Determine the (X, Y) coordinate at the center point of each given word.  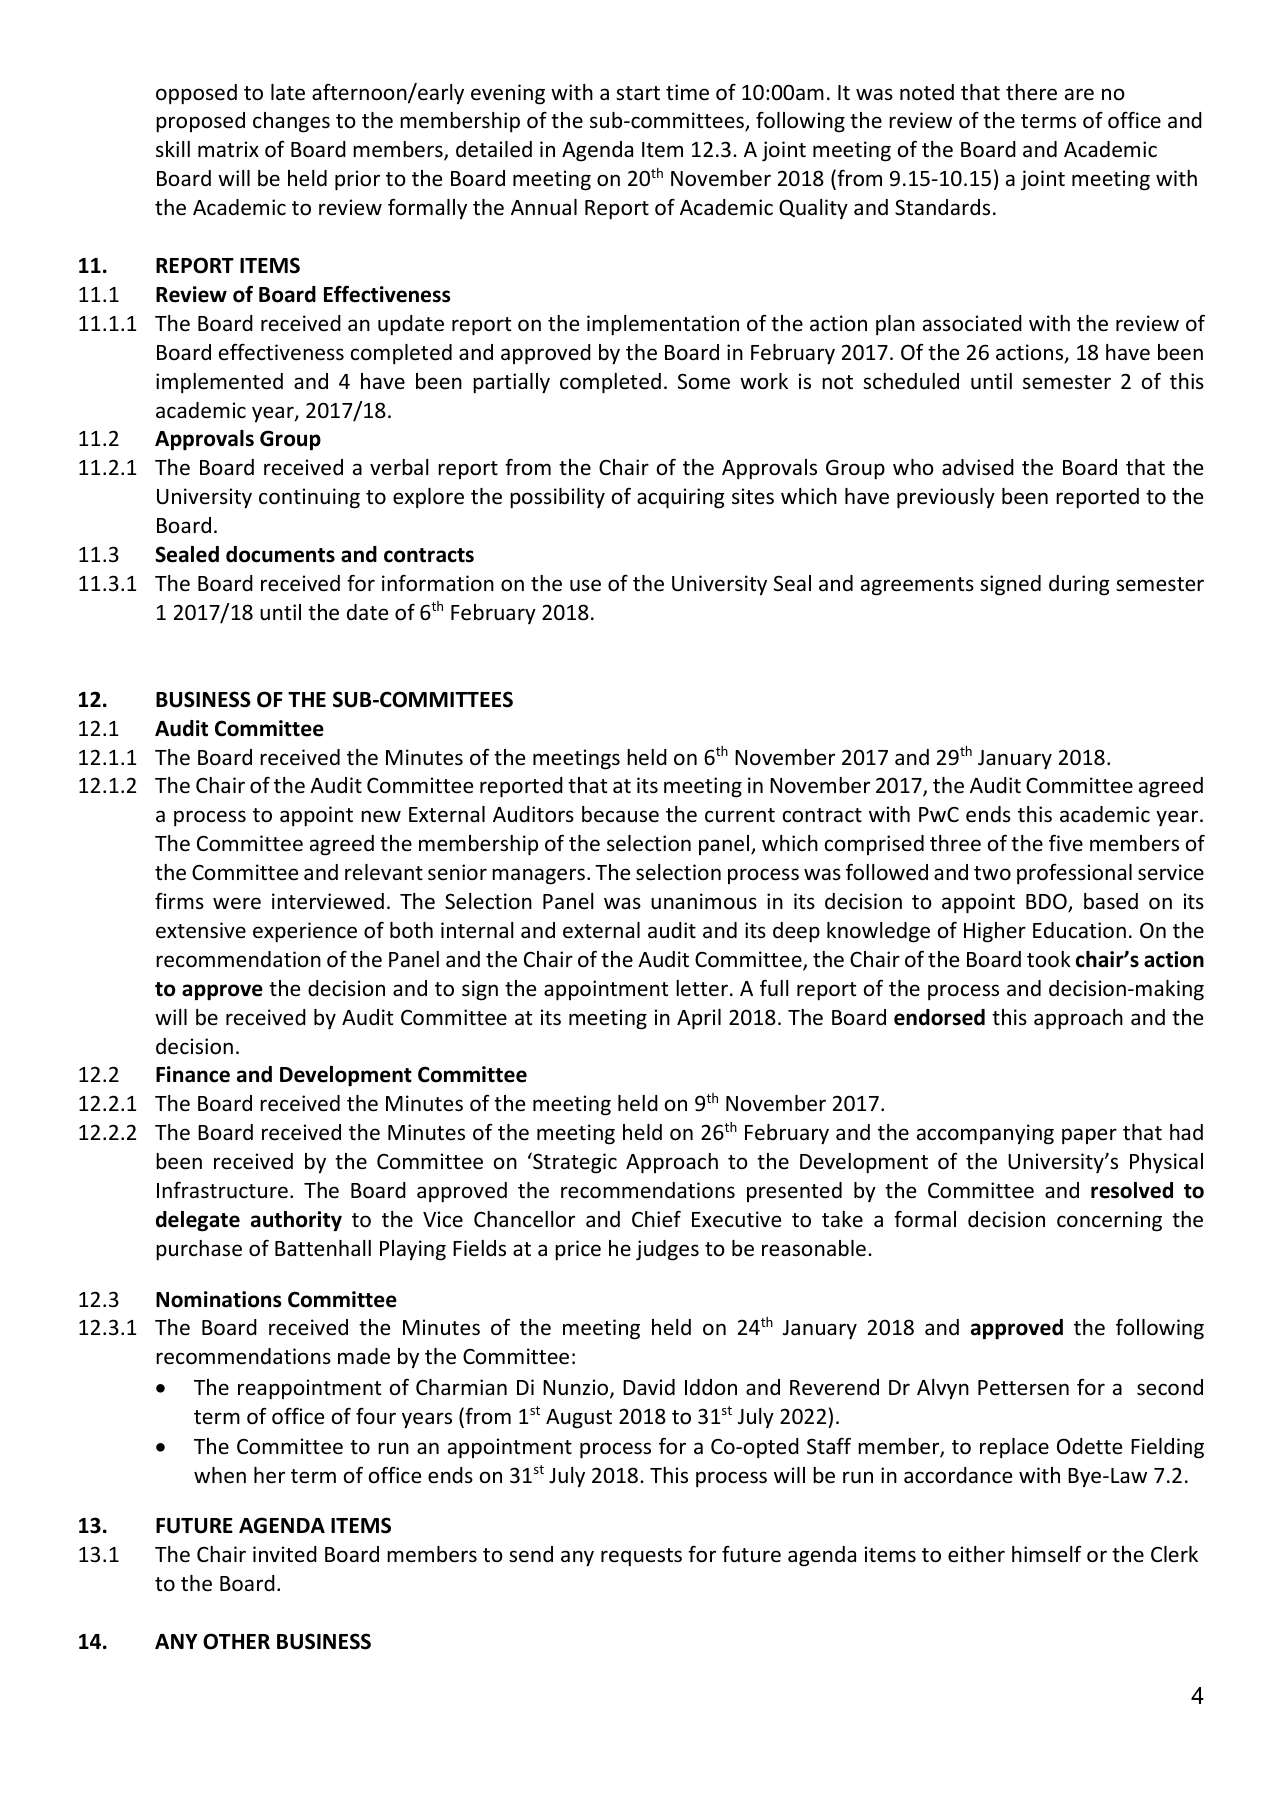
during (1079, 585)
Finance (193, 1074)
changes (291, 122)
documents (280, 554)
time (687, 92)
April (699, 1019)
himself (1046, 1554)
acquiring (681, 498)
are (1079, 94)
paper (1089, 1136)
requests (641, 1557)
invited (285, 1554)
